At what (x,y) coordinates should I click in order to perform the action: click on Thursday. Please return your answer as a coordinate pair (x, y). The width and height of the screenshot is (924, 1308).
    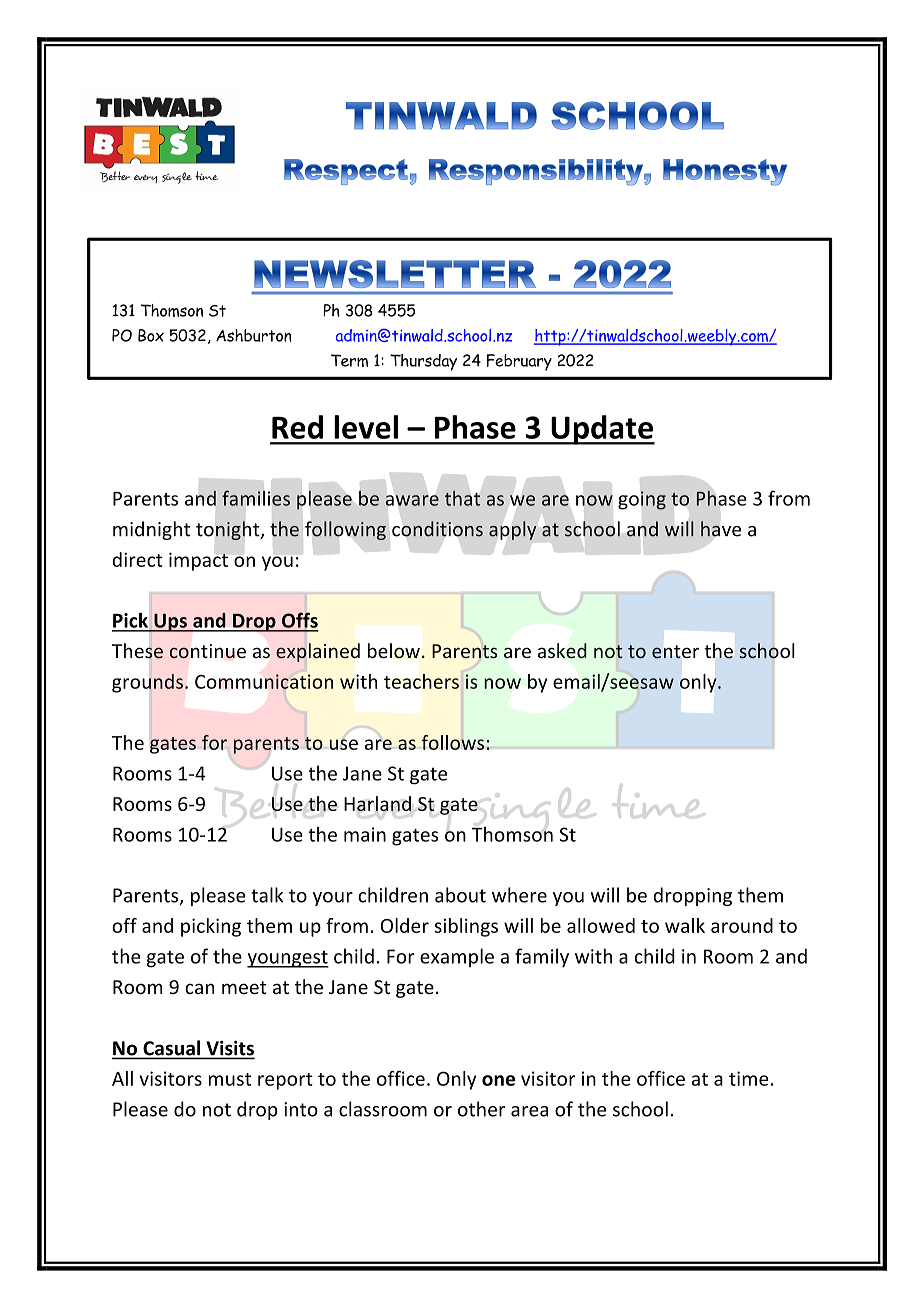
    Looking at the image, I should click on (423, 362).
